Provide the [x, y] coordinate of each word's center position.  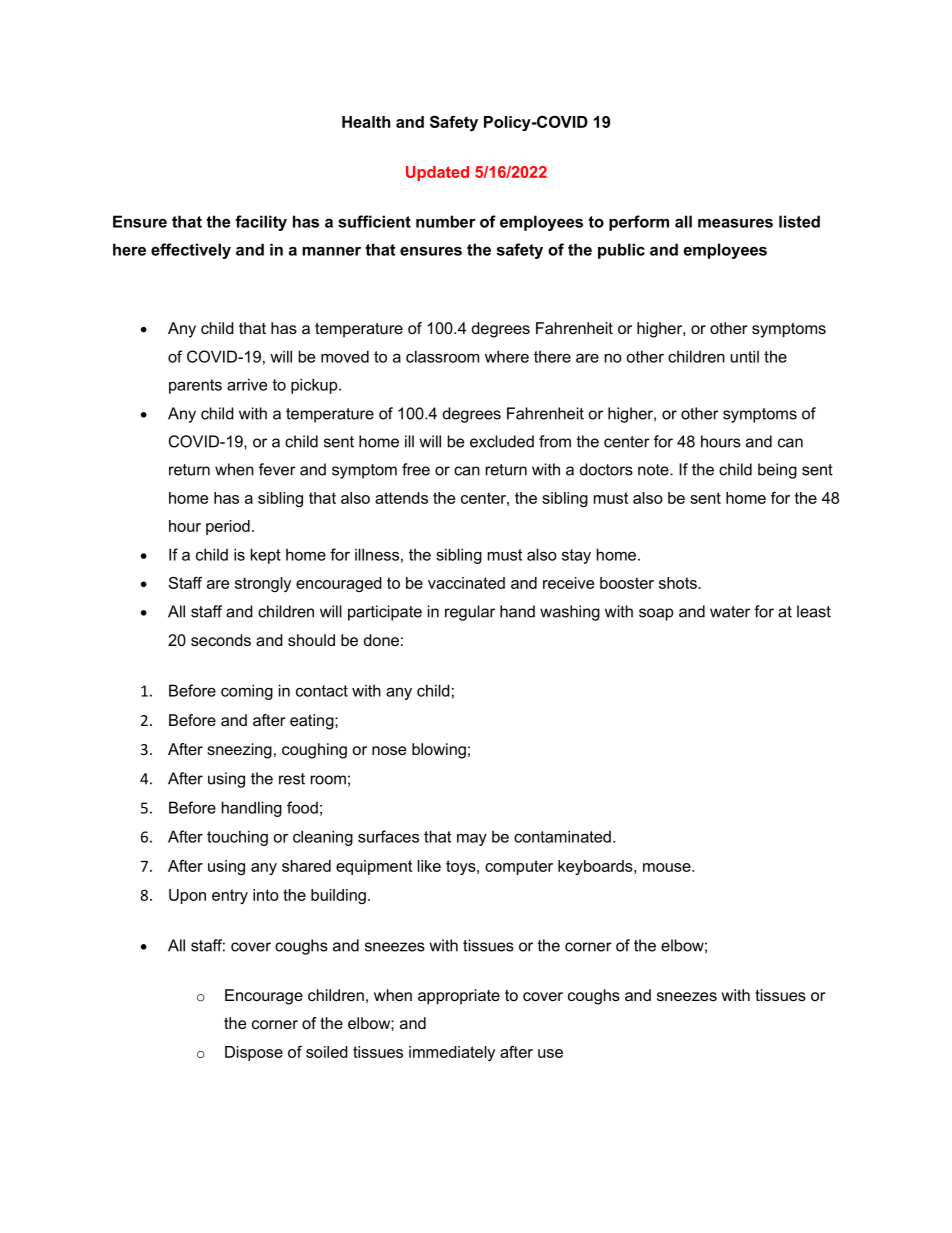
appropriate [459, 997]
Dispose [254, 1053]
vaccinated [466, 583]
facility [261, 223]
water [730, 612]
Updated [437, 173]
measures [735, 223]
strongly [263, 584]
